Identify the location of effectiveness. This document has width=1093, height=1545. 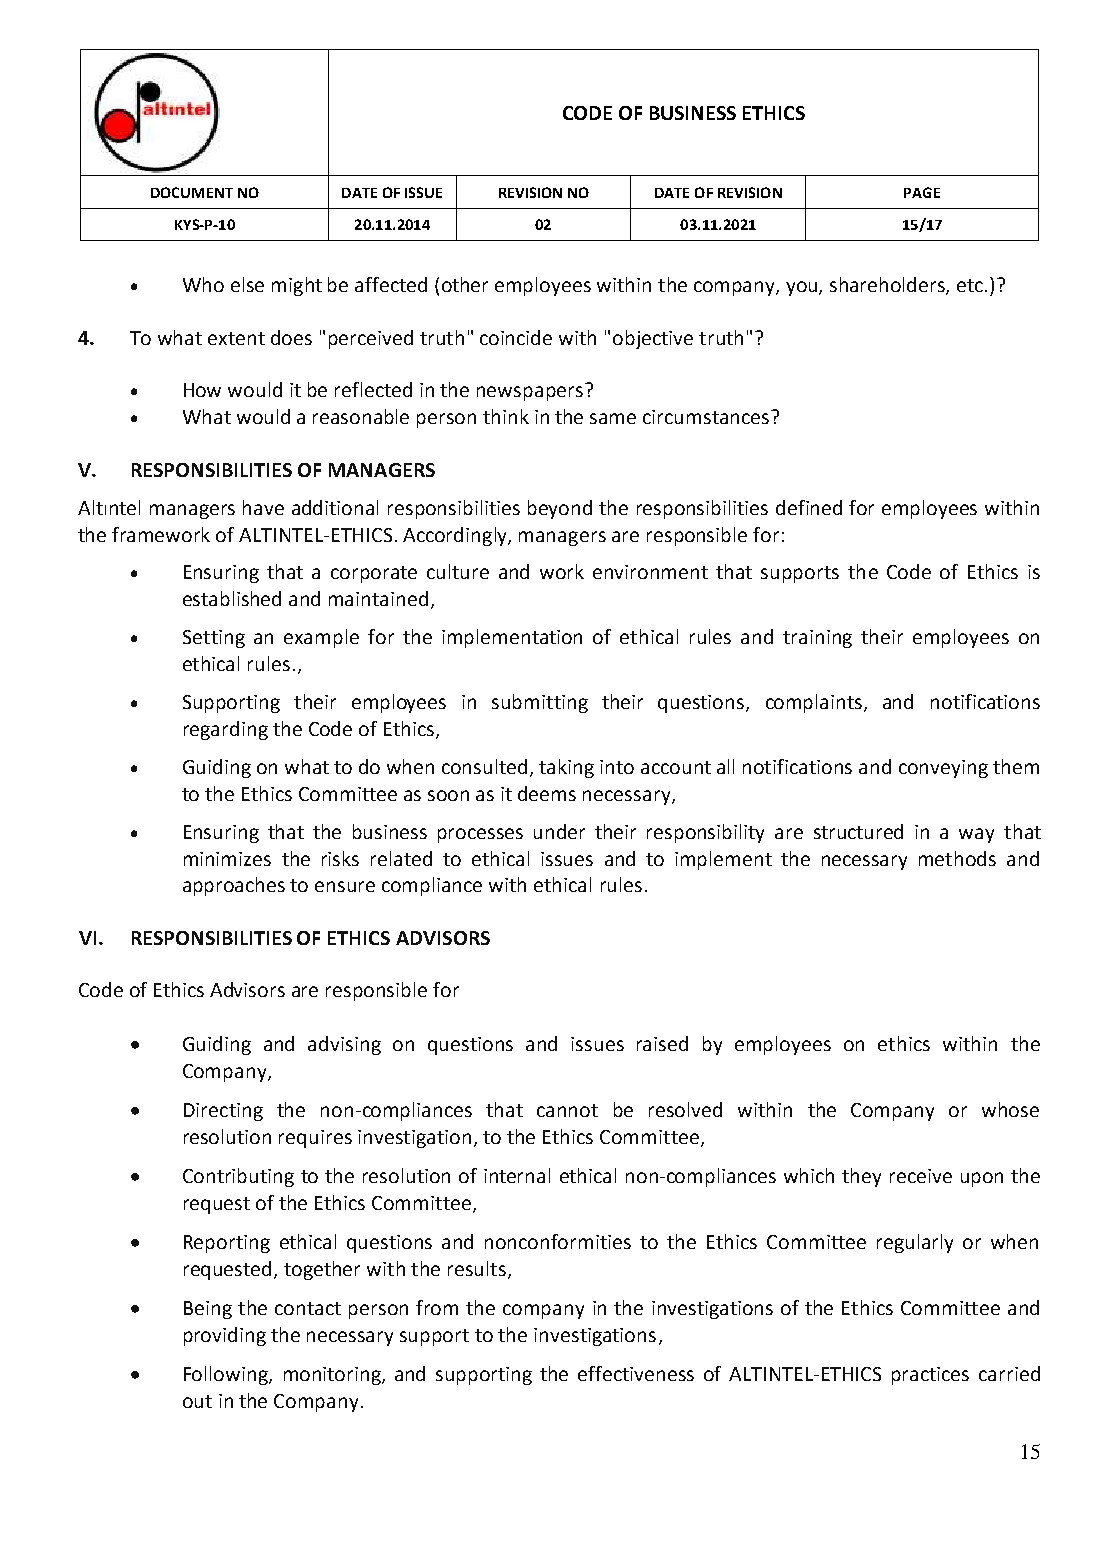
(636, 1373).
